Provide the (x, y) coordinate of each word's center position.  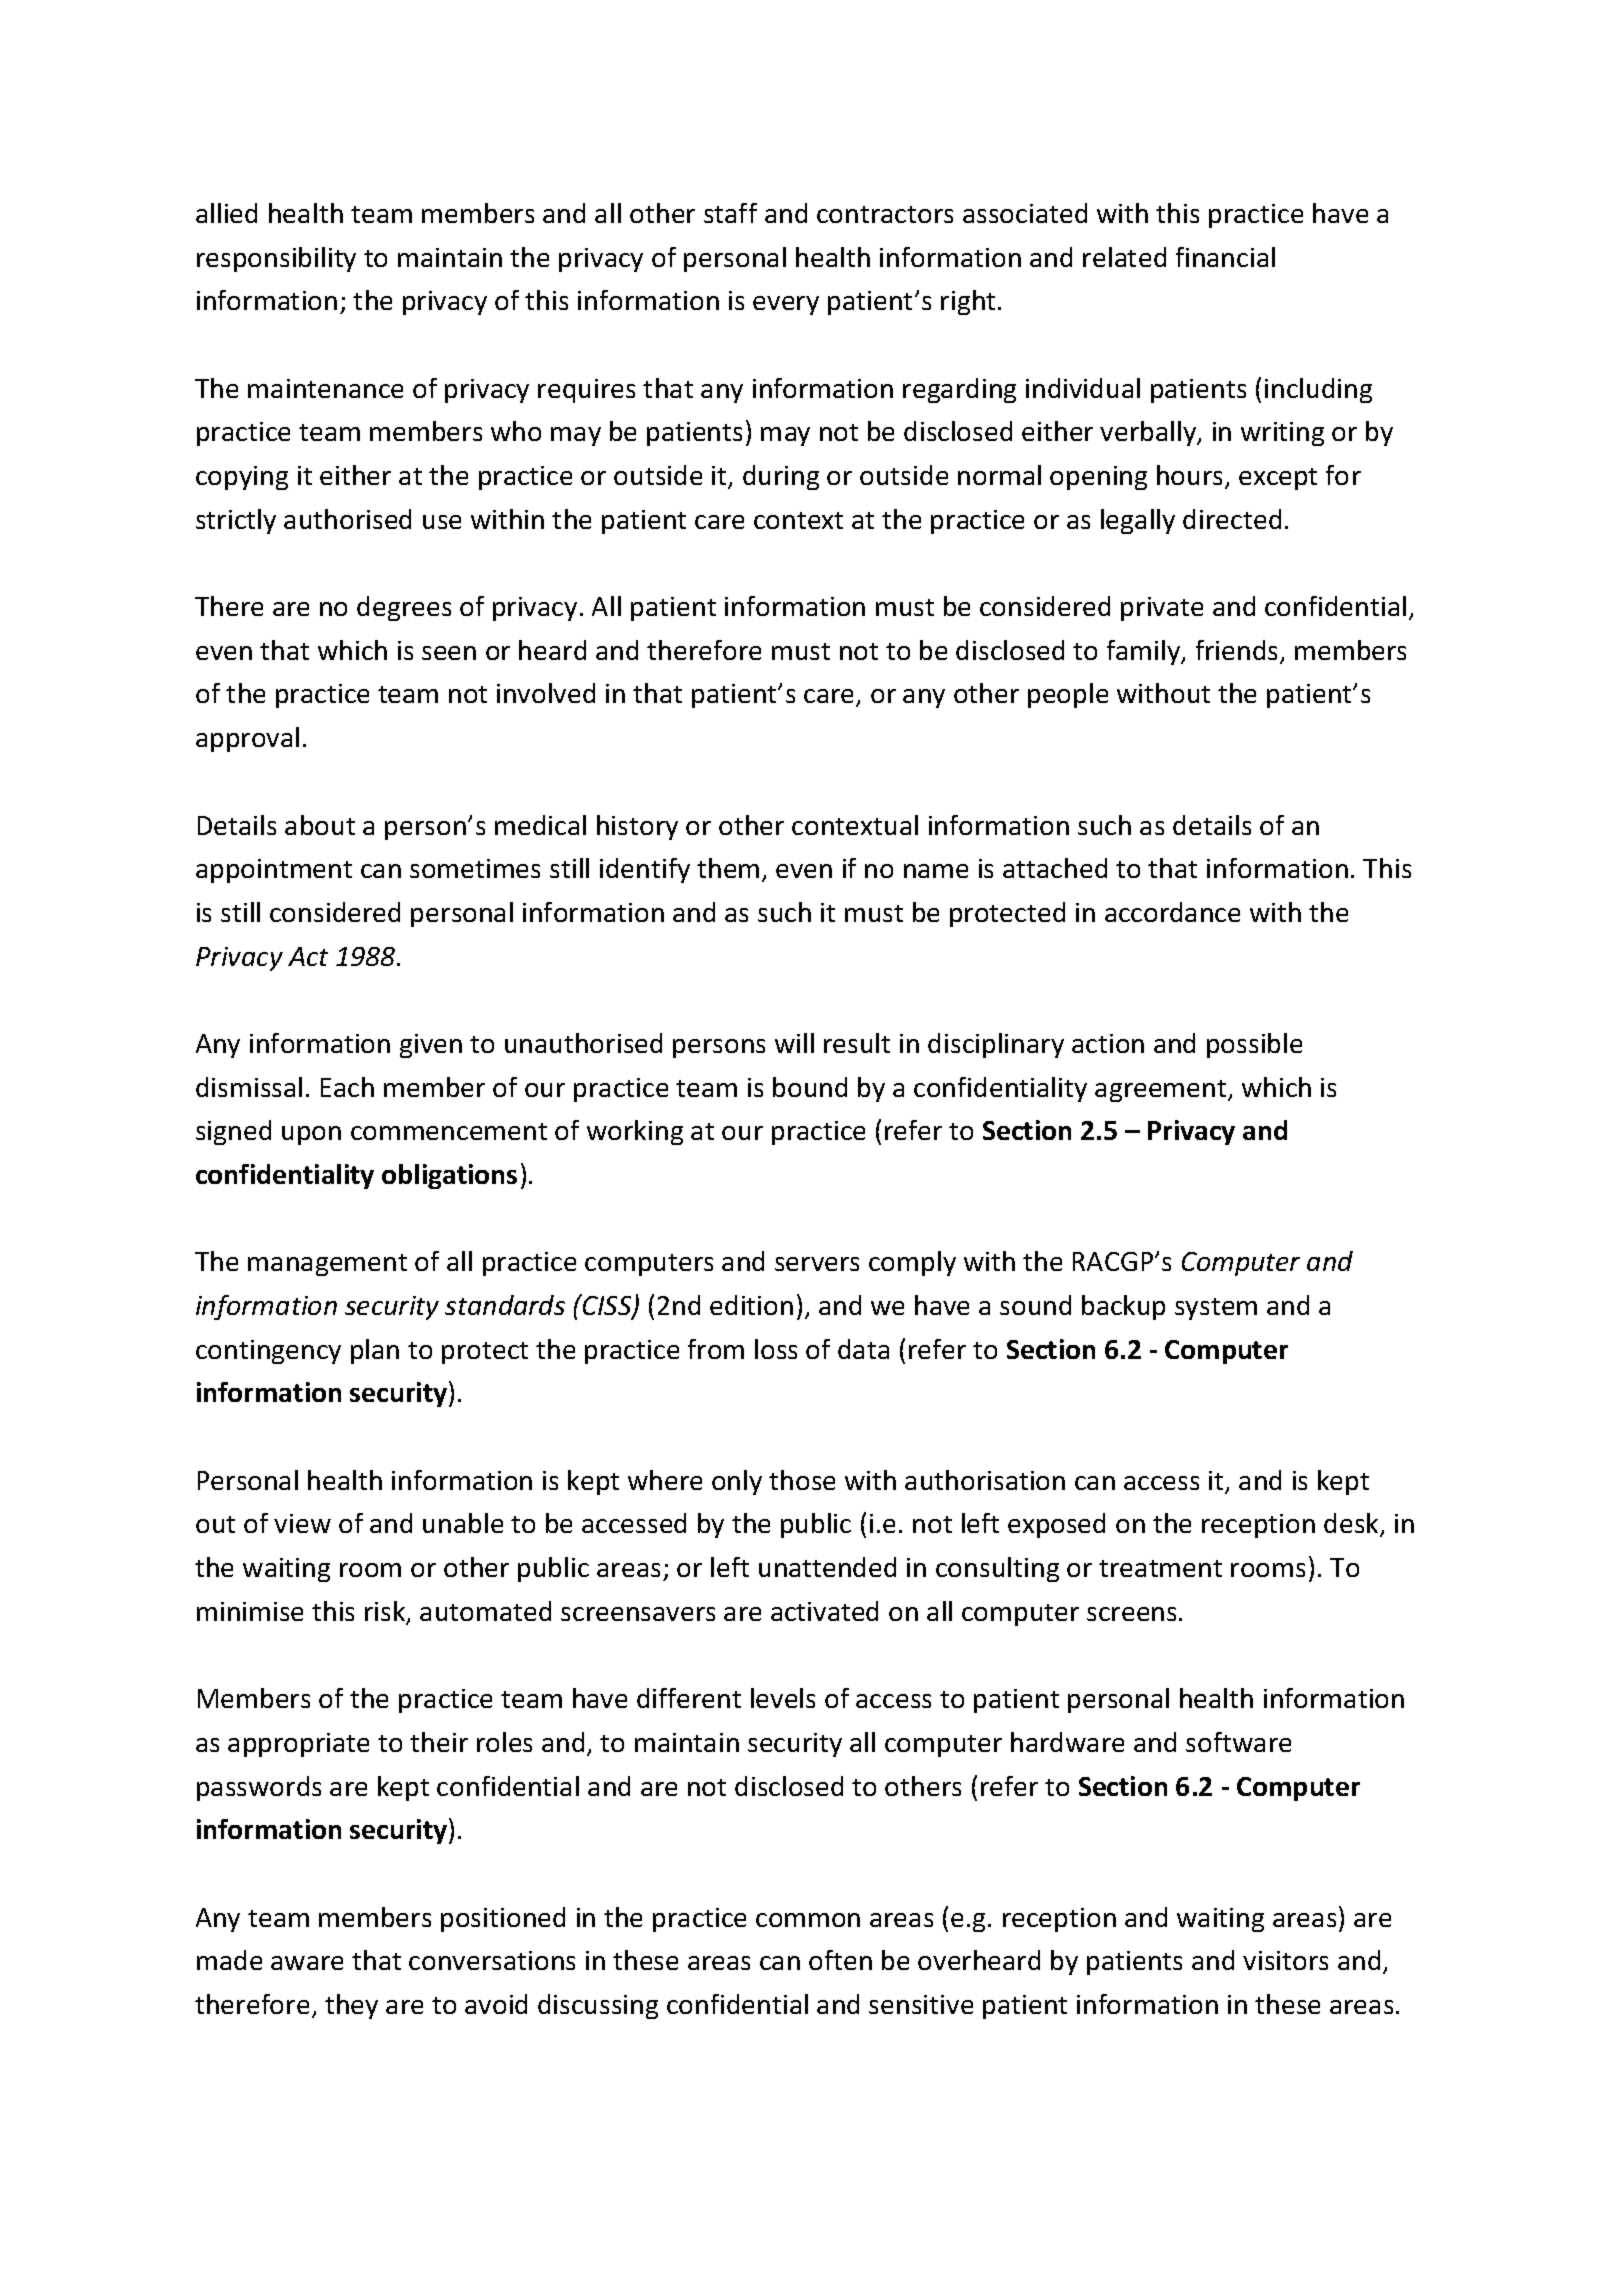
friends (1238, 651)
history (637, 827)
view (302, 1523)
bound (810, 1087)
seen (449, 653)
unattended (827, 1567)
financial (1225, 257)
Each (347, 1087)
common (808, 1920)
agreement (1162, 1091)
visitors (1285, 1960)
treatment (1160, 1568)
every (786, 305)
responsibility (276, 259)
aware (307, 1963)
